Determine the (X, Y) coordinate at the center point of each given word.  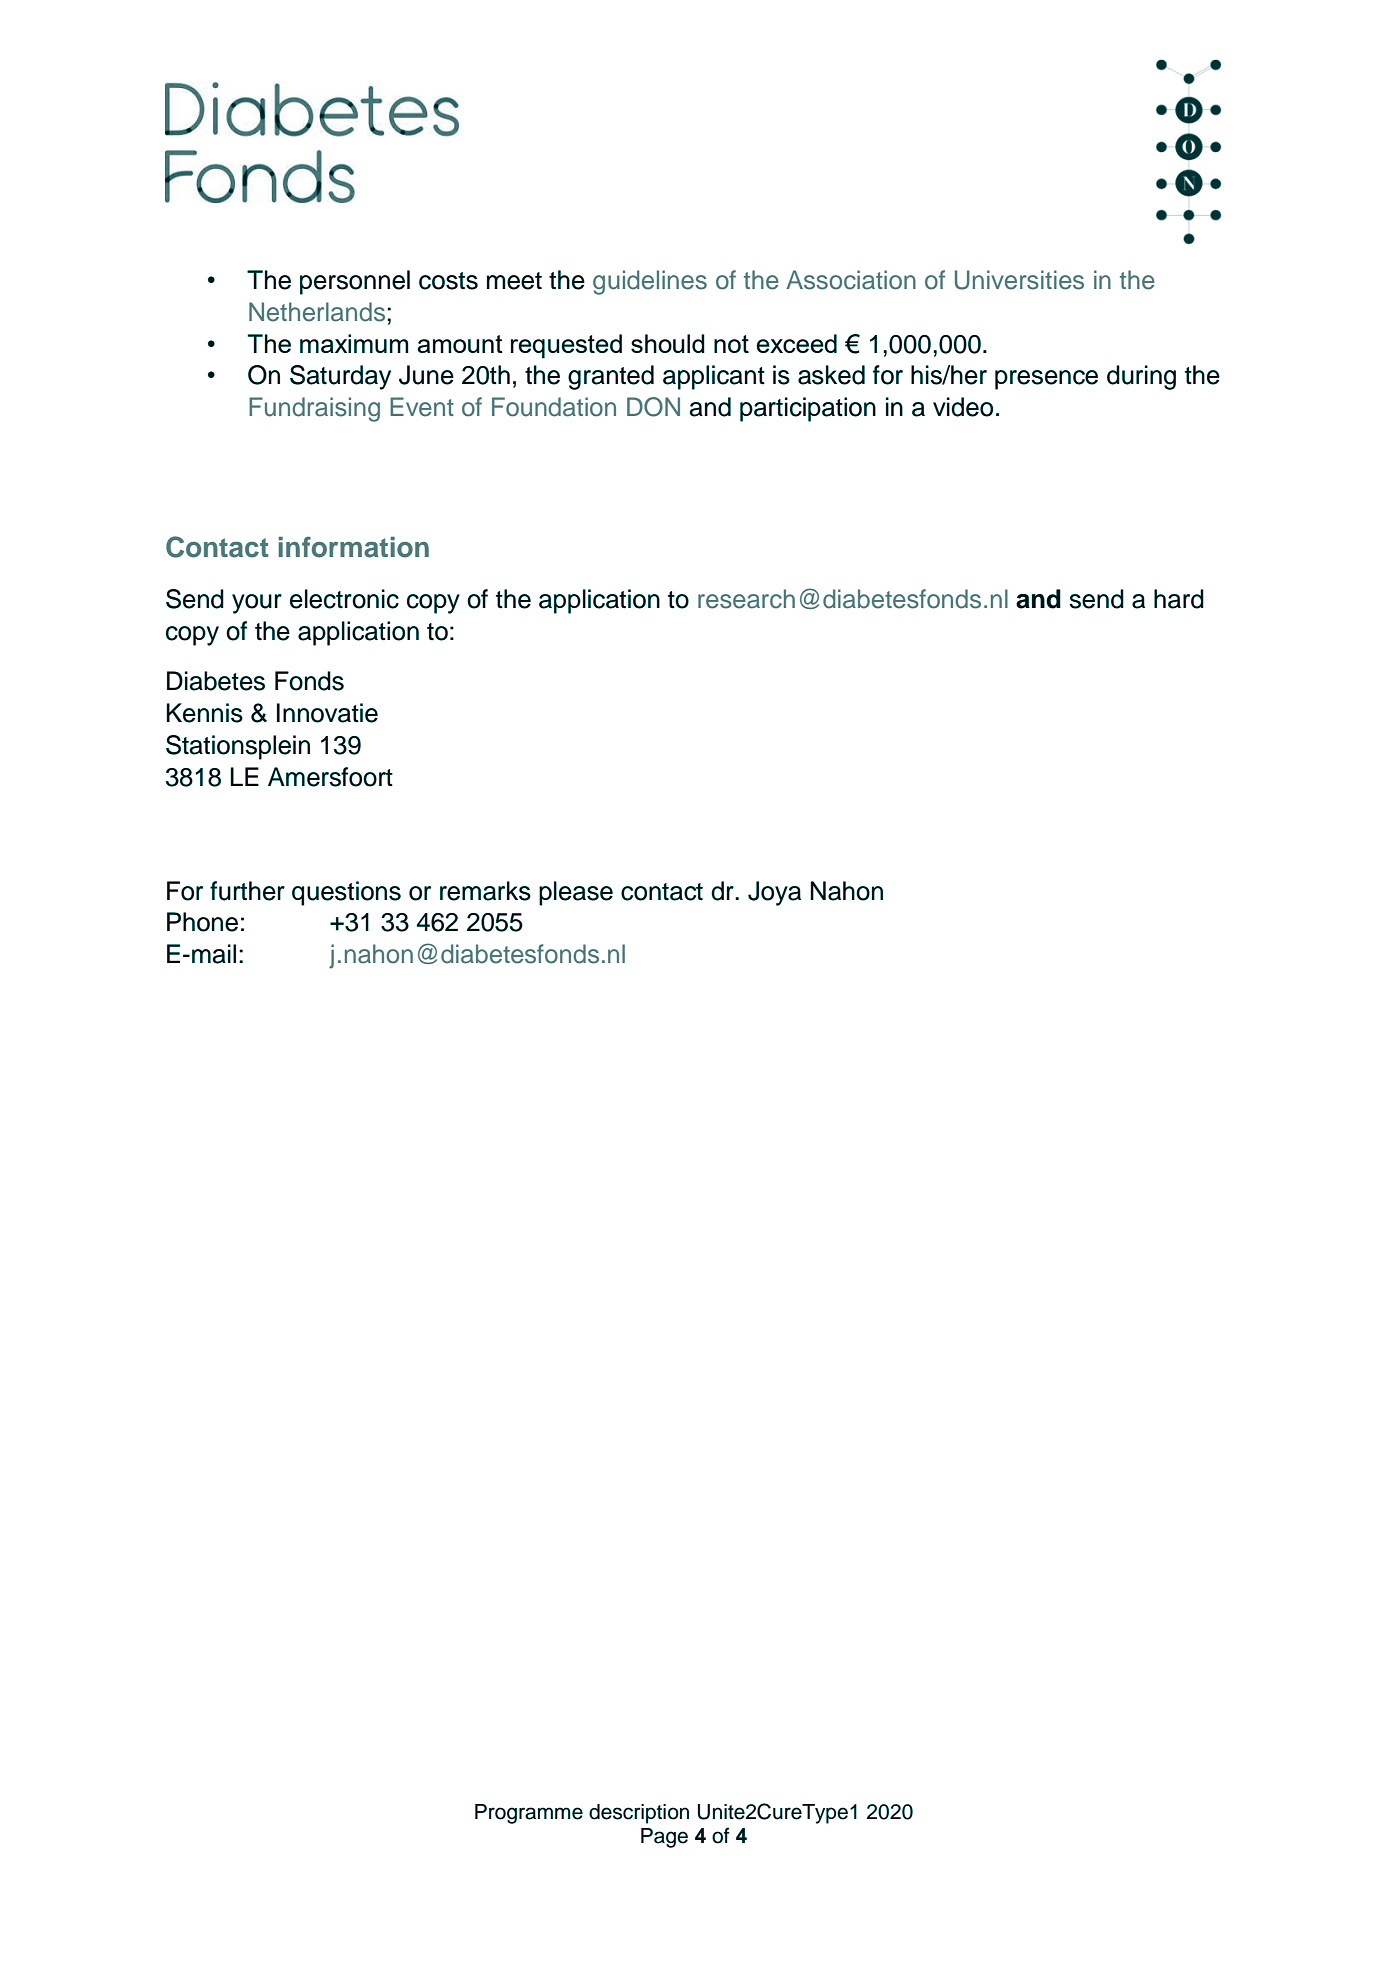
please (576, 893)
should (668, 343)
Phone (202, 922)
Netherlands (317, 312)
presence (1046, 380)
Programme (529, 1814)
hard (1179, 599)
